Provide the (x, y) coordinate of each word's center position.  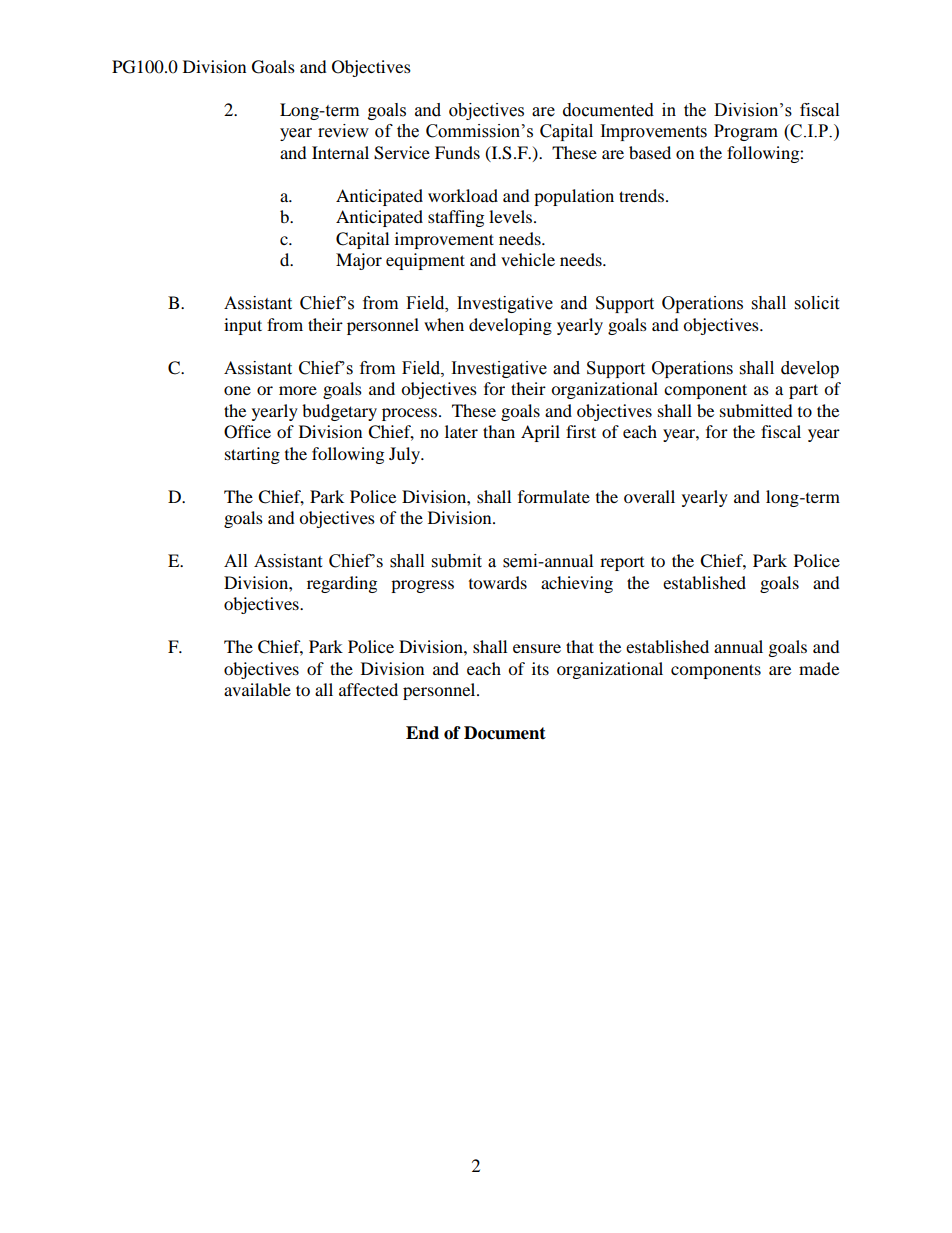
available (257, 689)
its (540, 668)
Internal (340, 152)
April (540, 433)
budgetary (339, 412)
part (803, 391)
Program (746, 132)
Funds (457, 152)
